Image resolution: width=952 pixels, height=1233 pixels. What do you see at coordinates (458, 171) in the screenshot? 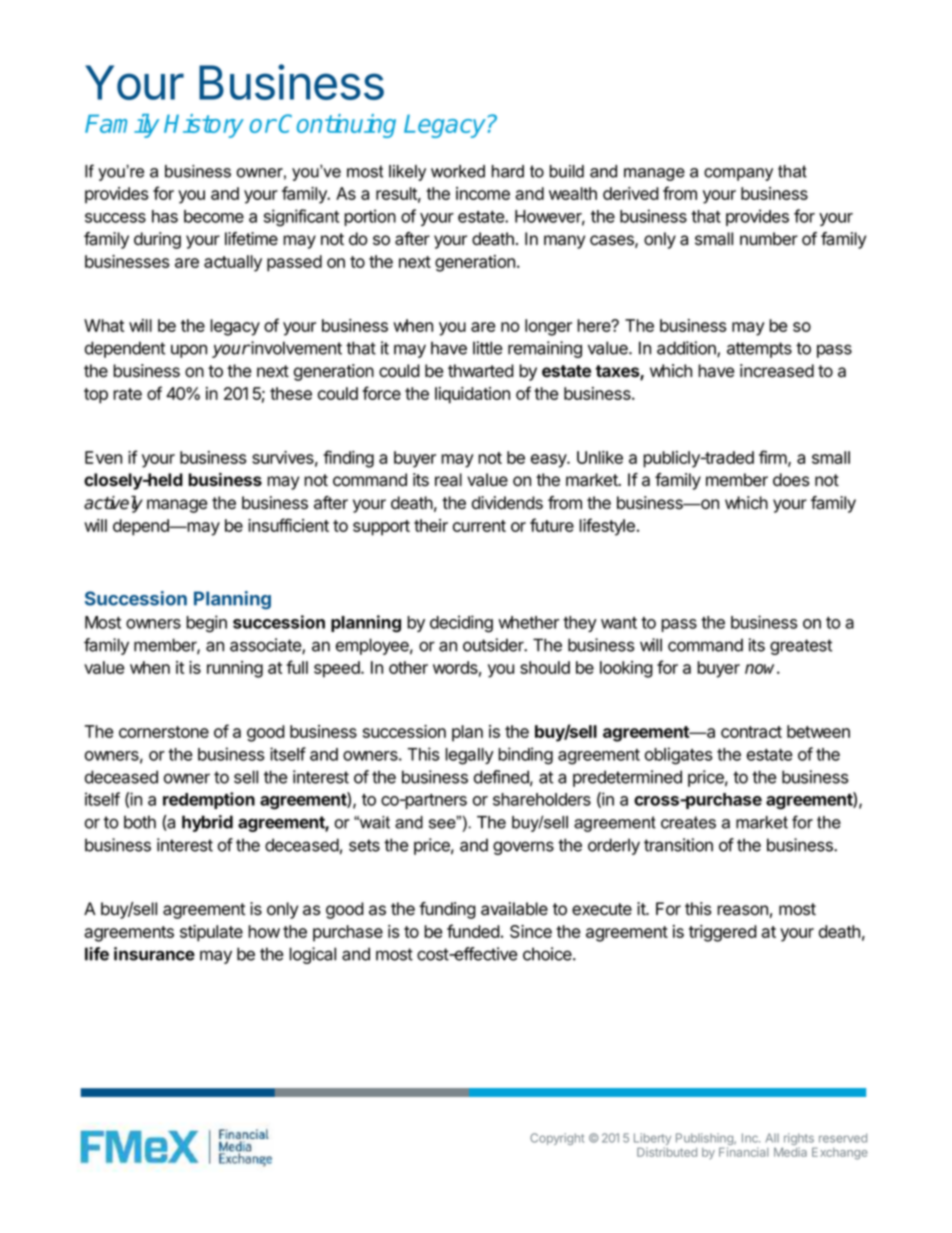
I see `worked` at bounding box center [458, 171].
